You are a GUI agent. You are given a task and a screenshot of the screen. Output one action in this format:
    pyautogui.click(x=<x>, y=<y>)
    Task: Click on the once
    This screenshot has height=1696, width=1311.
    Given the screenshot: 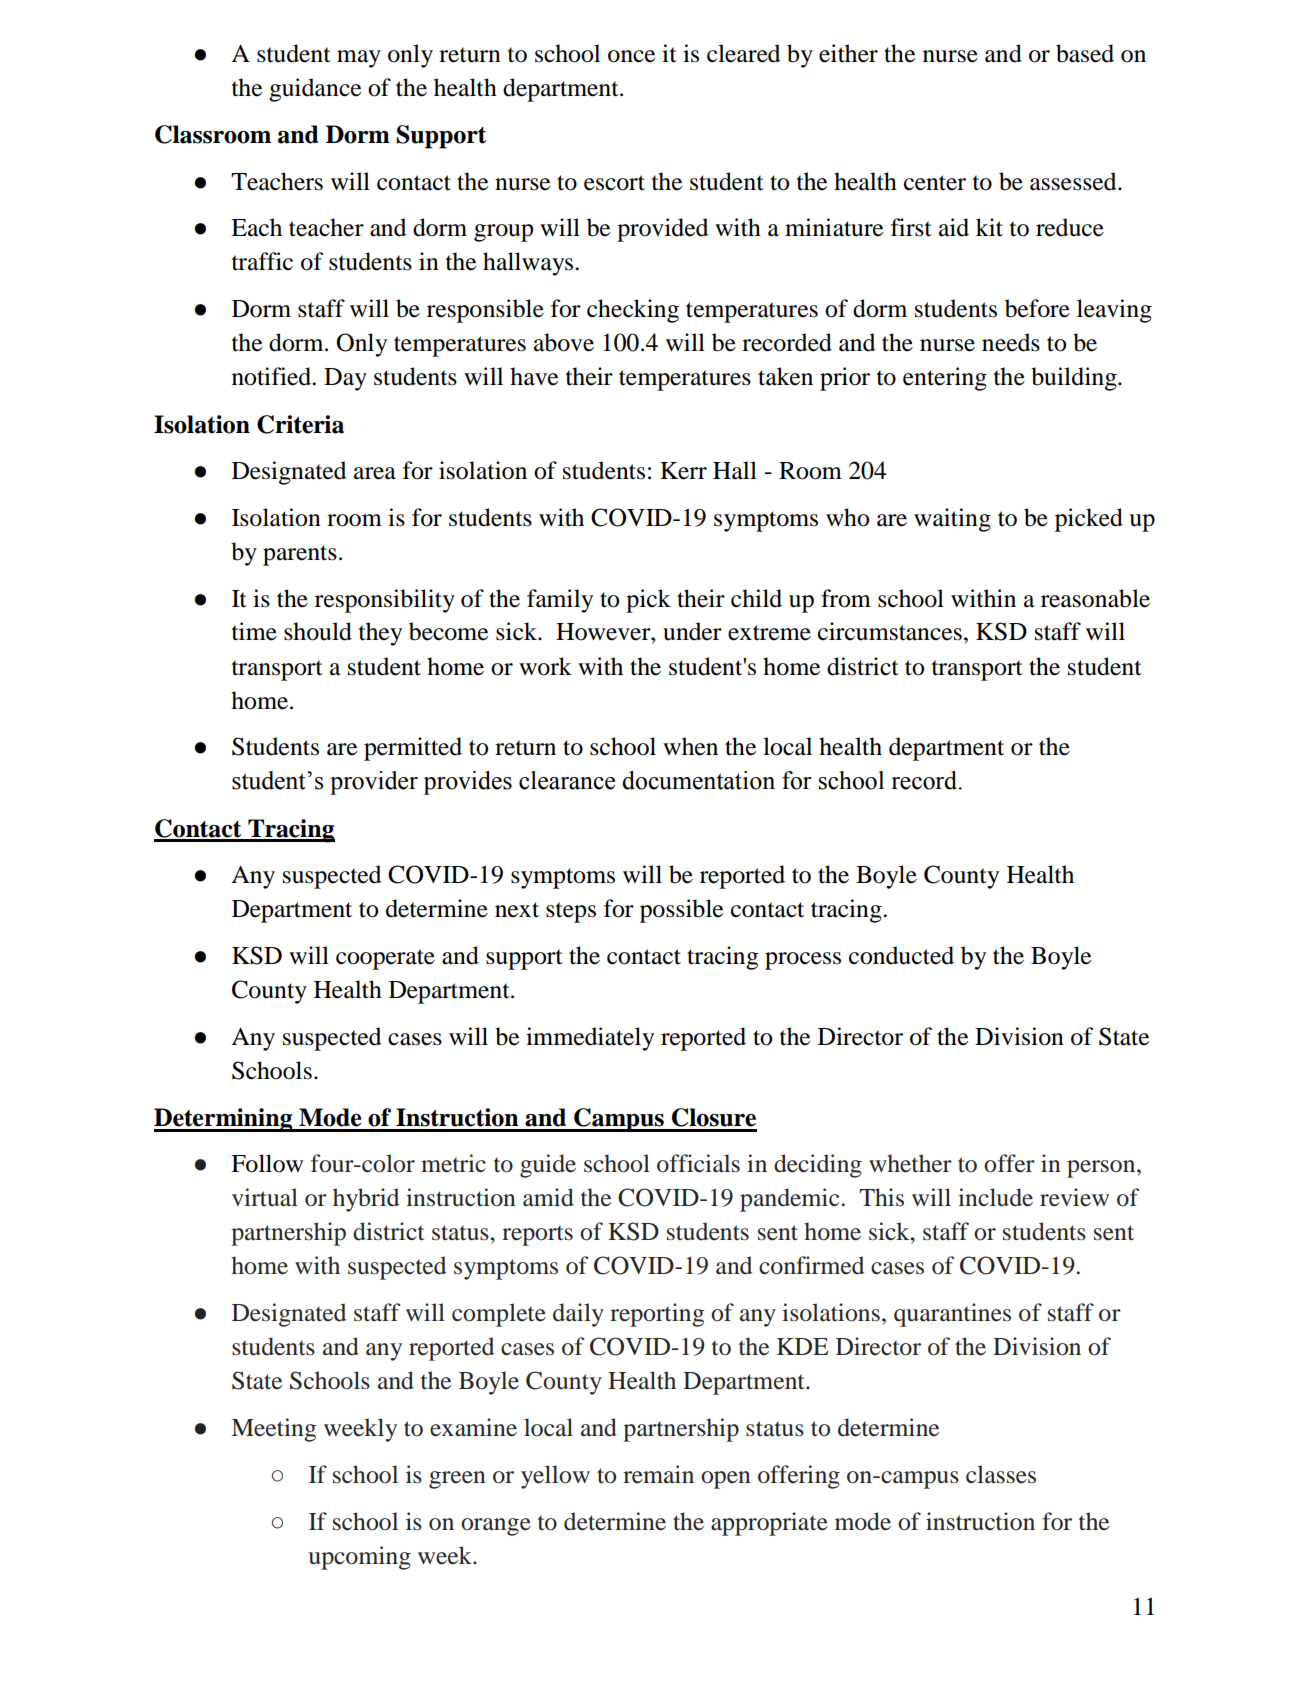 What is the action you would take?
    pyautogui.click(x=631, y=56)
